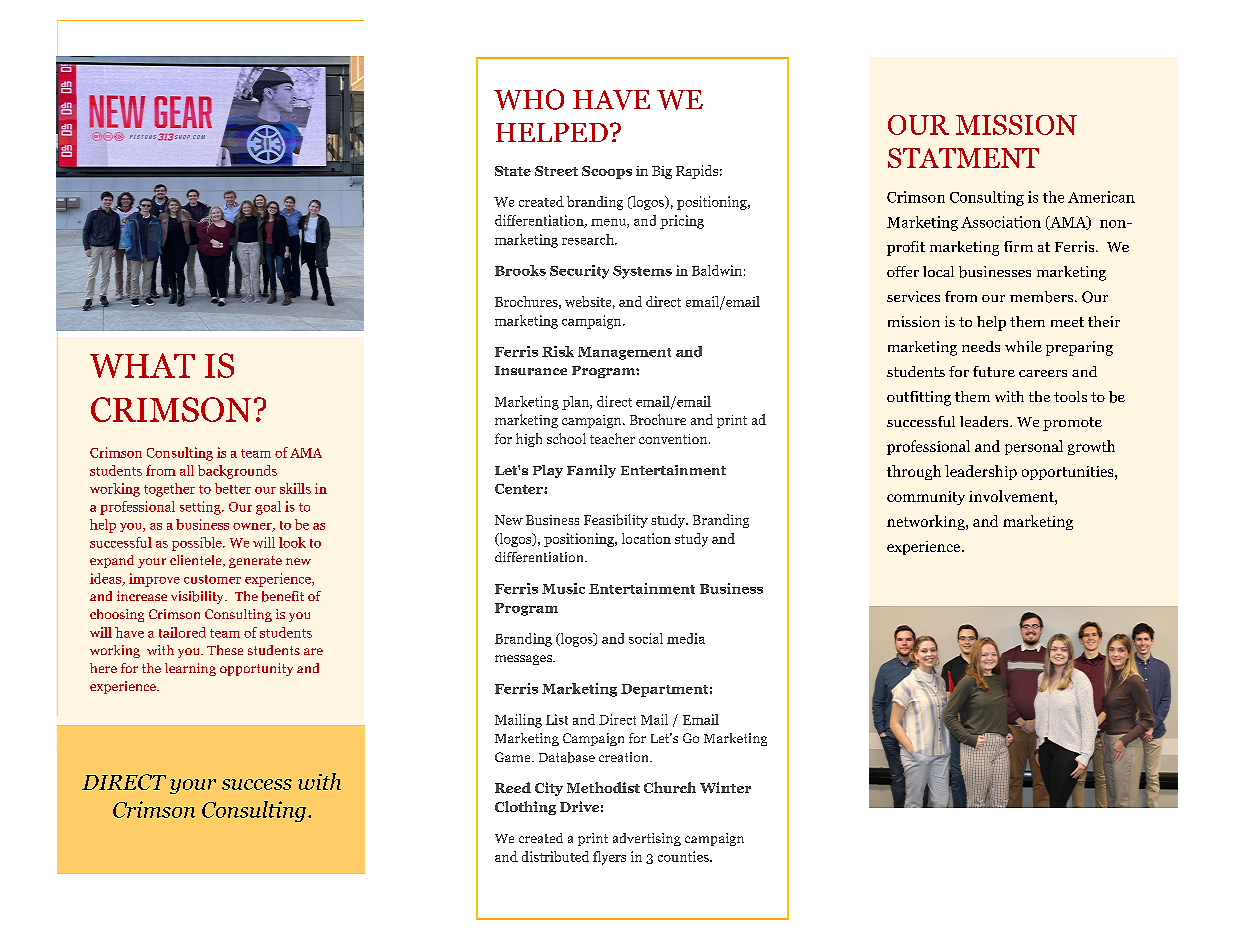 This image has height=952, width=1233. What do you see at coordinates (529, 99) in the image?
I see `WHO` at bounding box center [529, 99].
